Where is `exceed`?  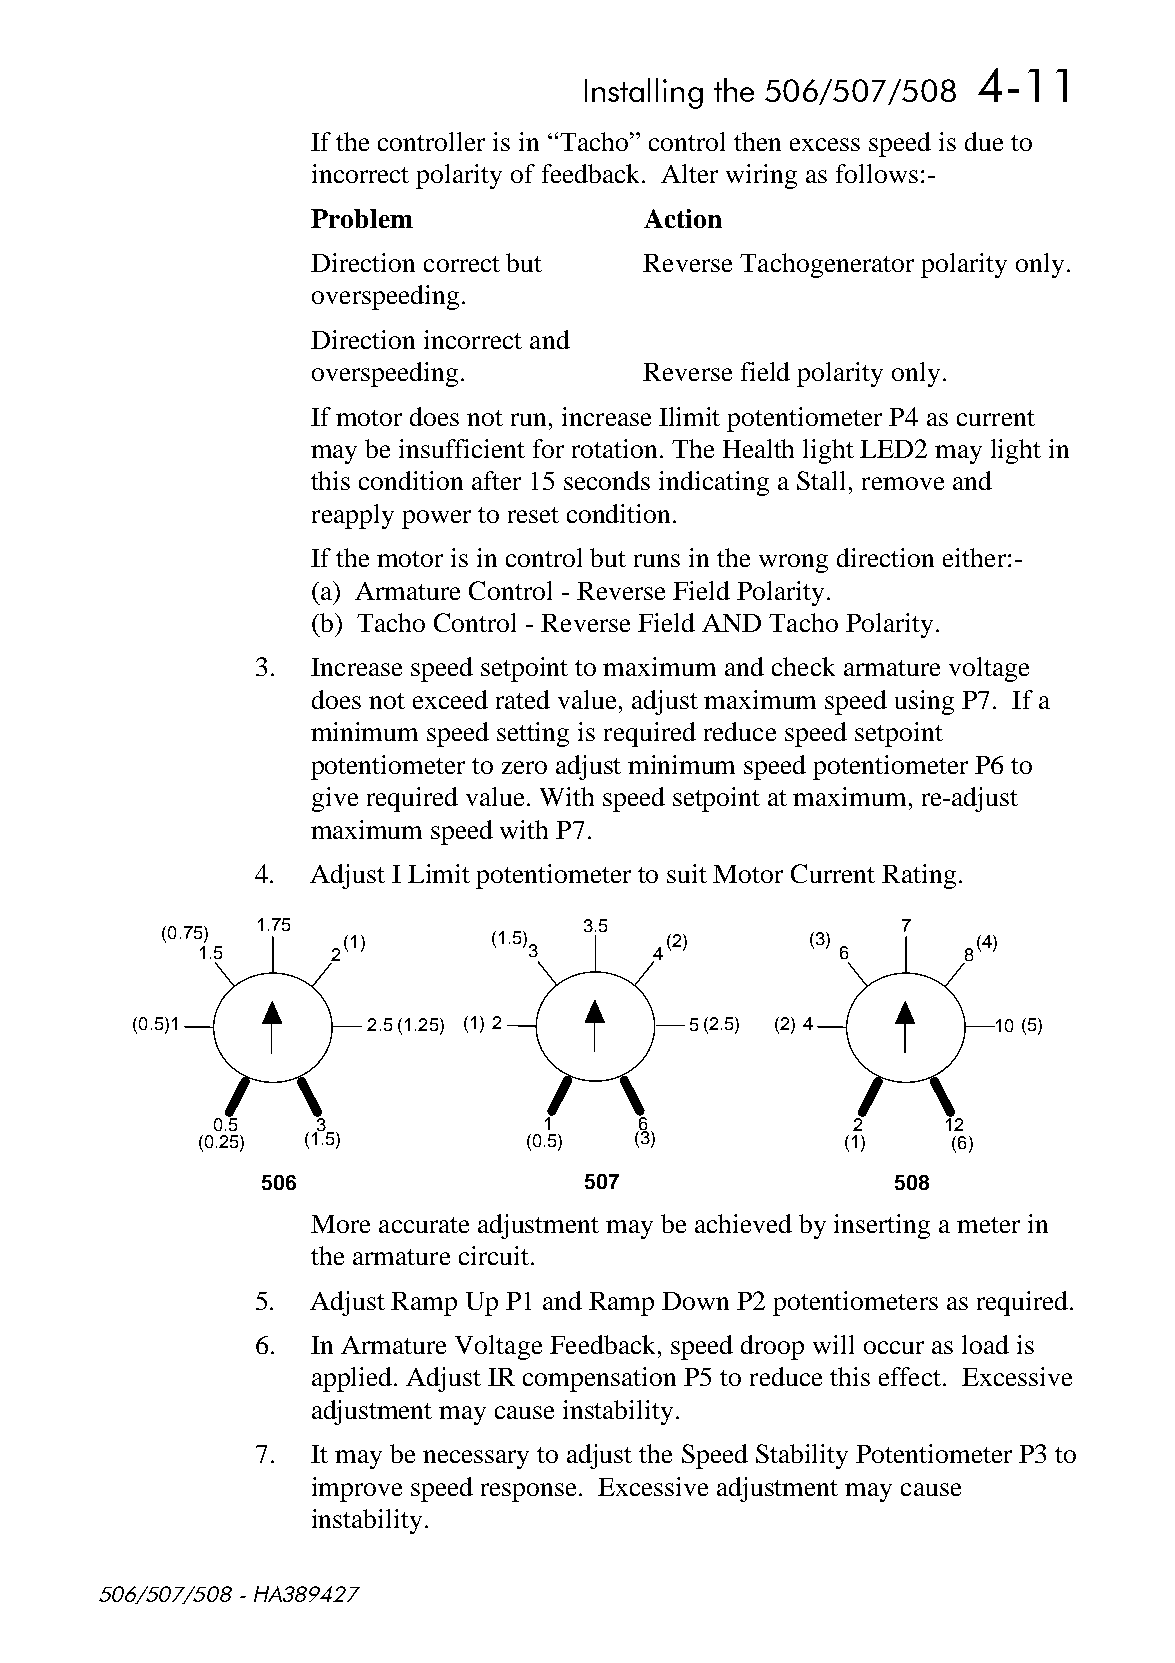
exceed is located at coordinates (450, 699).
